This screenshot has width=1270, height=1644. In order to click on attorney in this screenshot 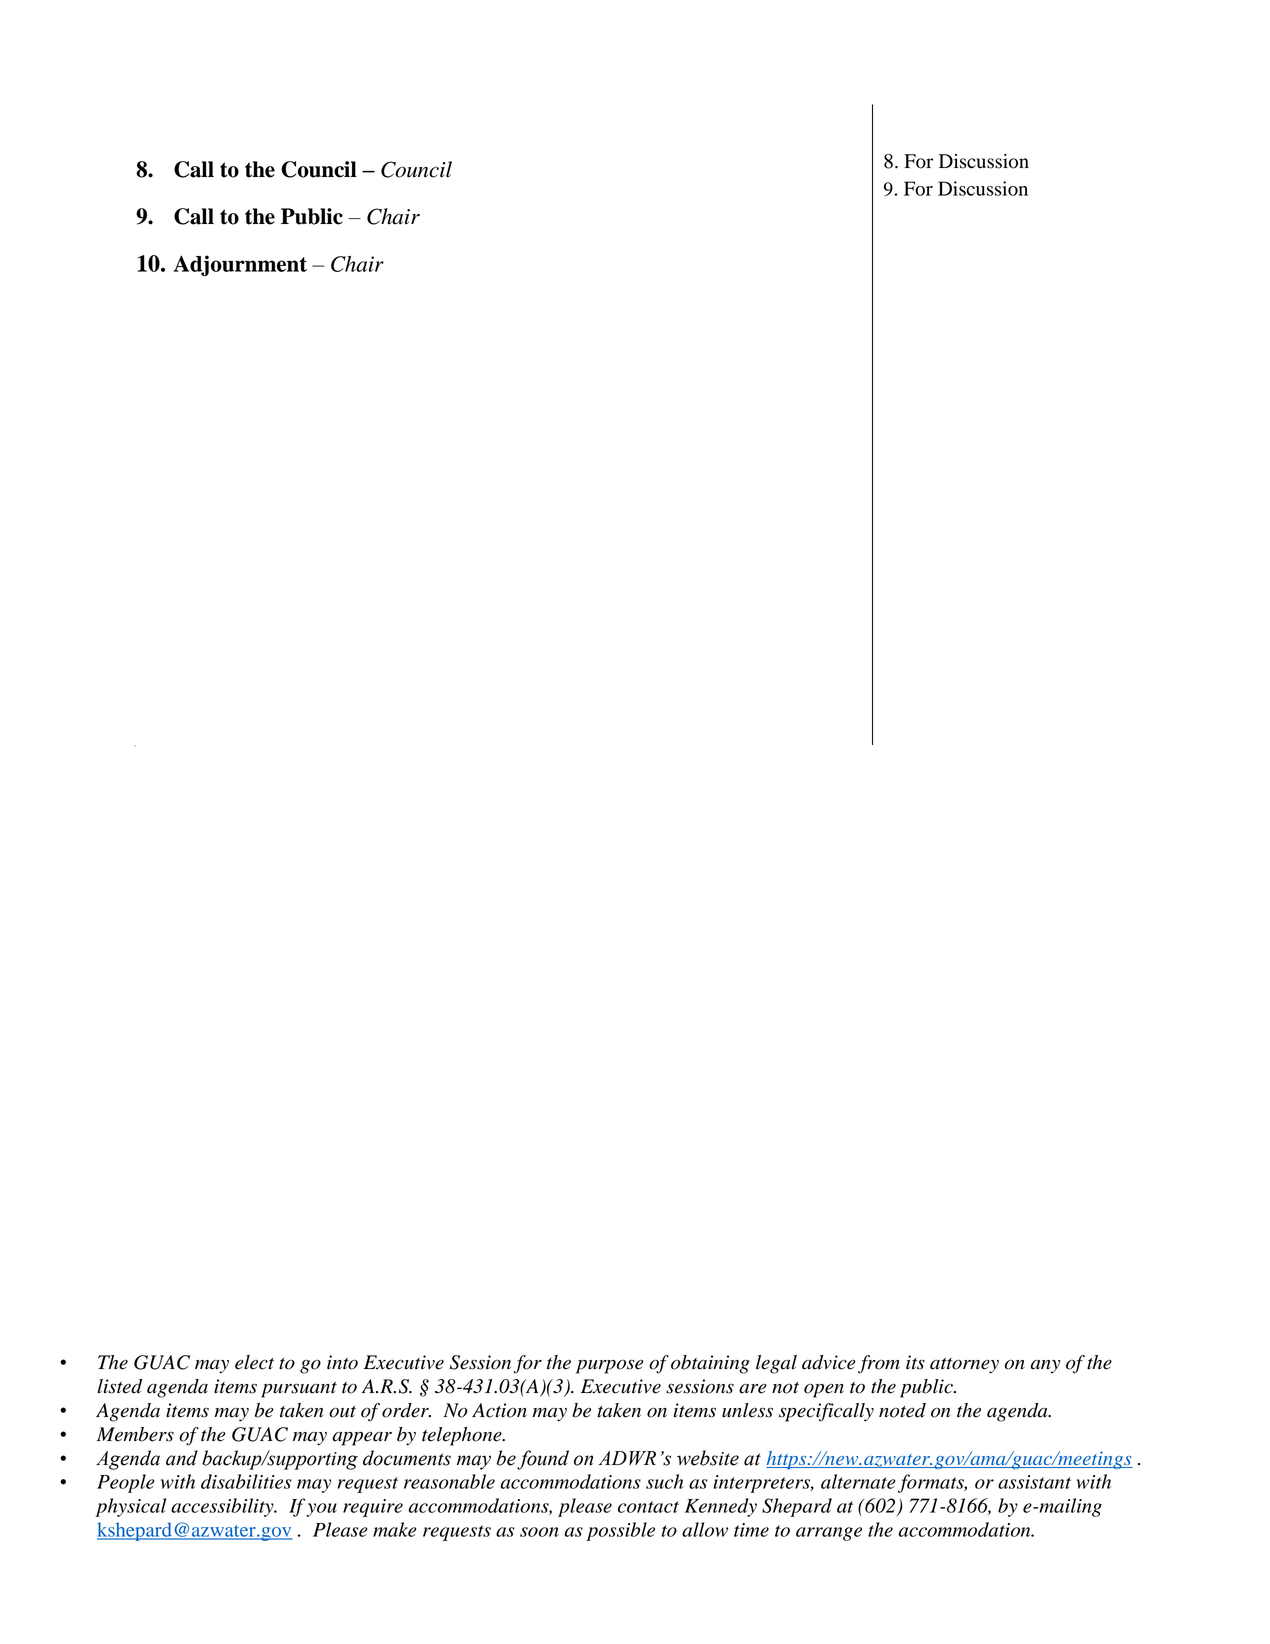, I will do `click(964, 1366)`.
